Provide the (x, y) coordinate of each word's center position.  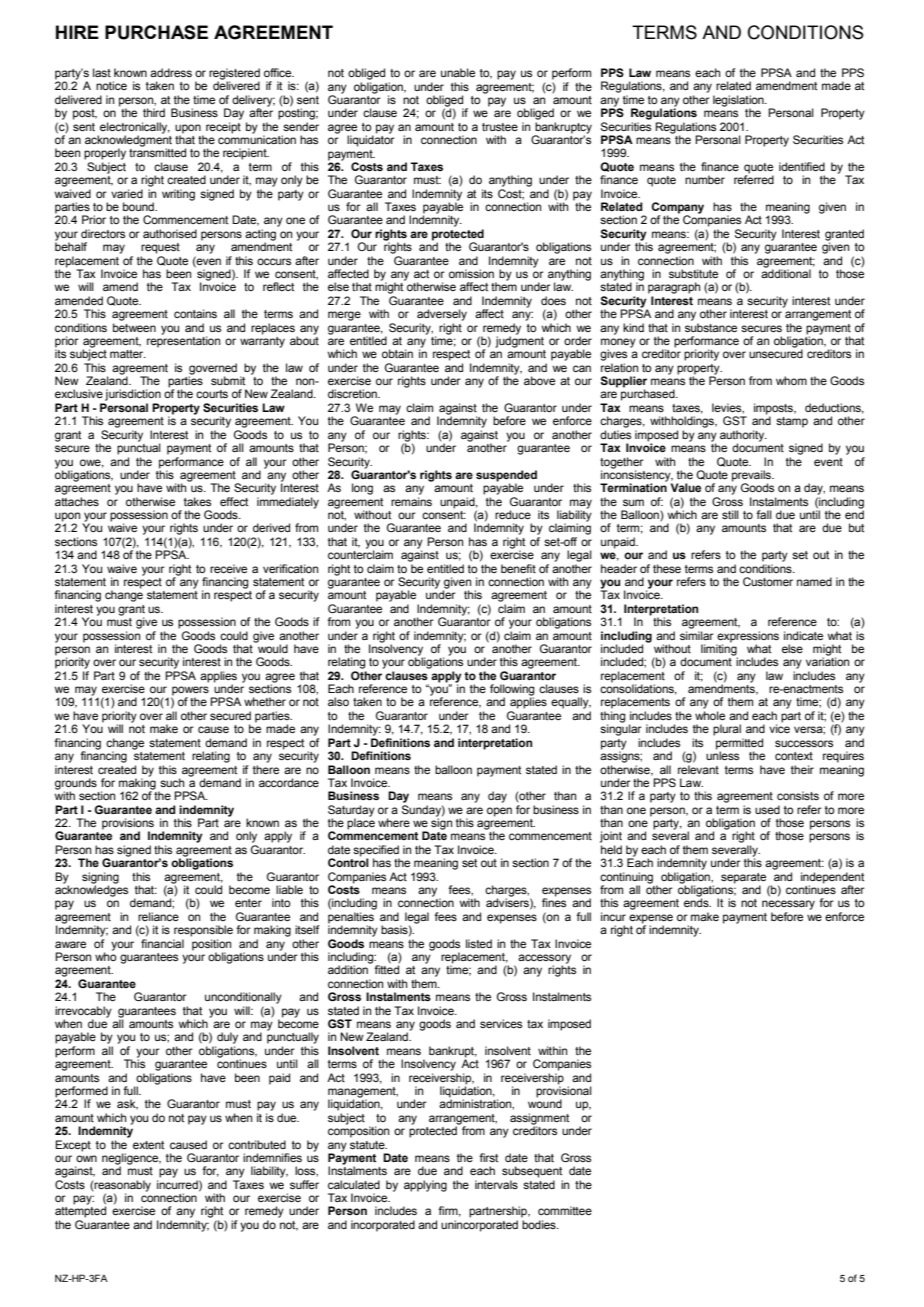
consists (798, 795)
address (171, 72)
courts (212, 394)
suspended (506, 477)
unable (458, 72)
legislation (739, 102)
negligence (131, 1160)
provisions (128, 825)
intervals (496, 1184)
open (499, 812)
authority (743, 437)
